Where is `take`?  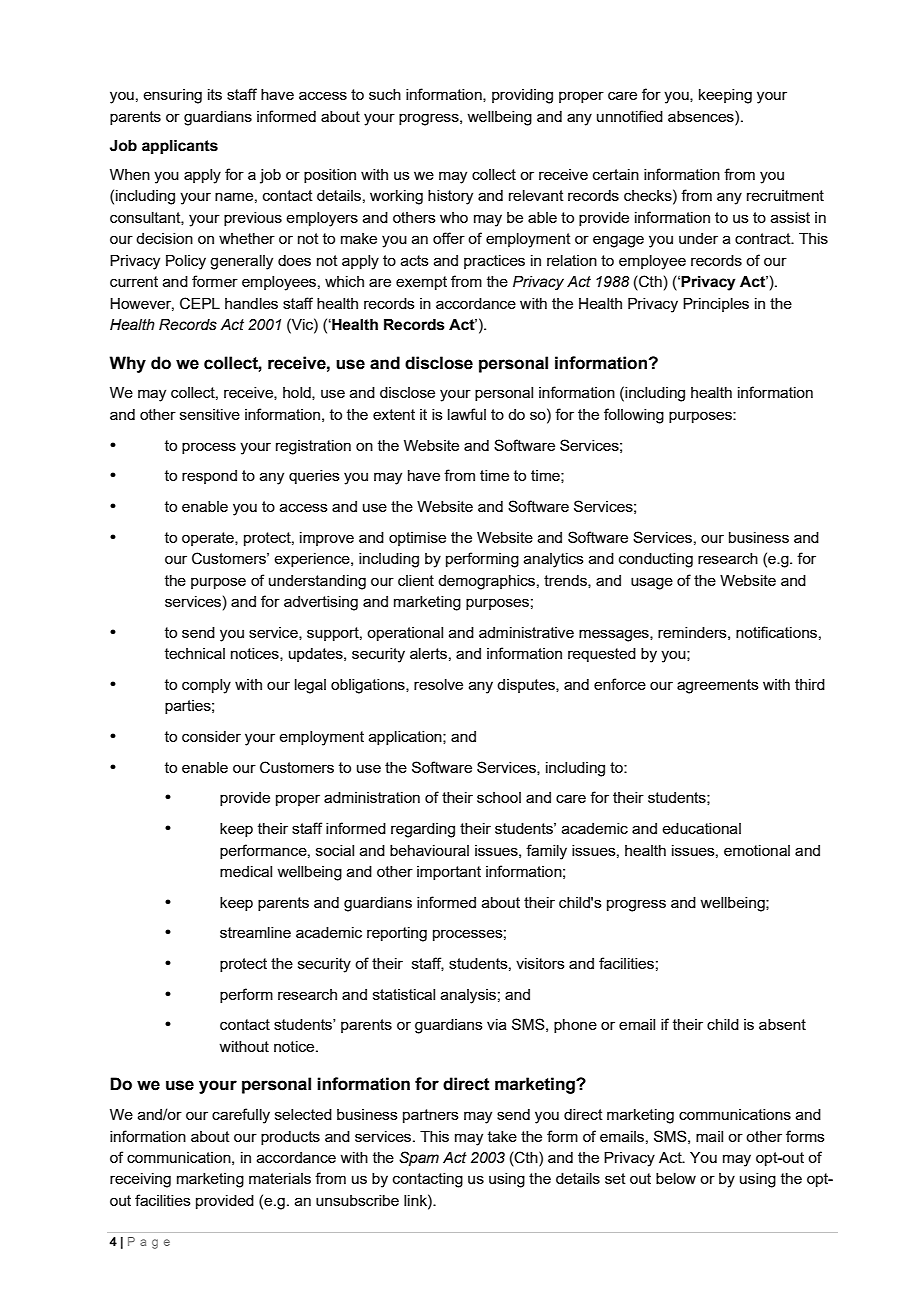
take is located at coordinates (502, 1136).
